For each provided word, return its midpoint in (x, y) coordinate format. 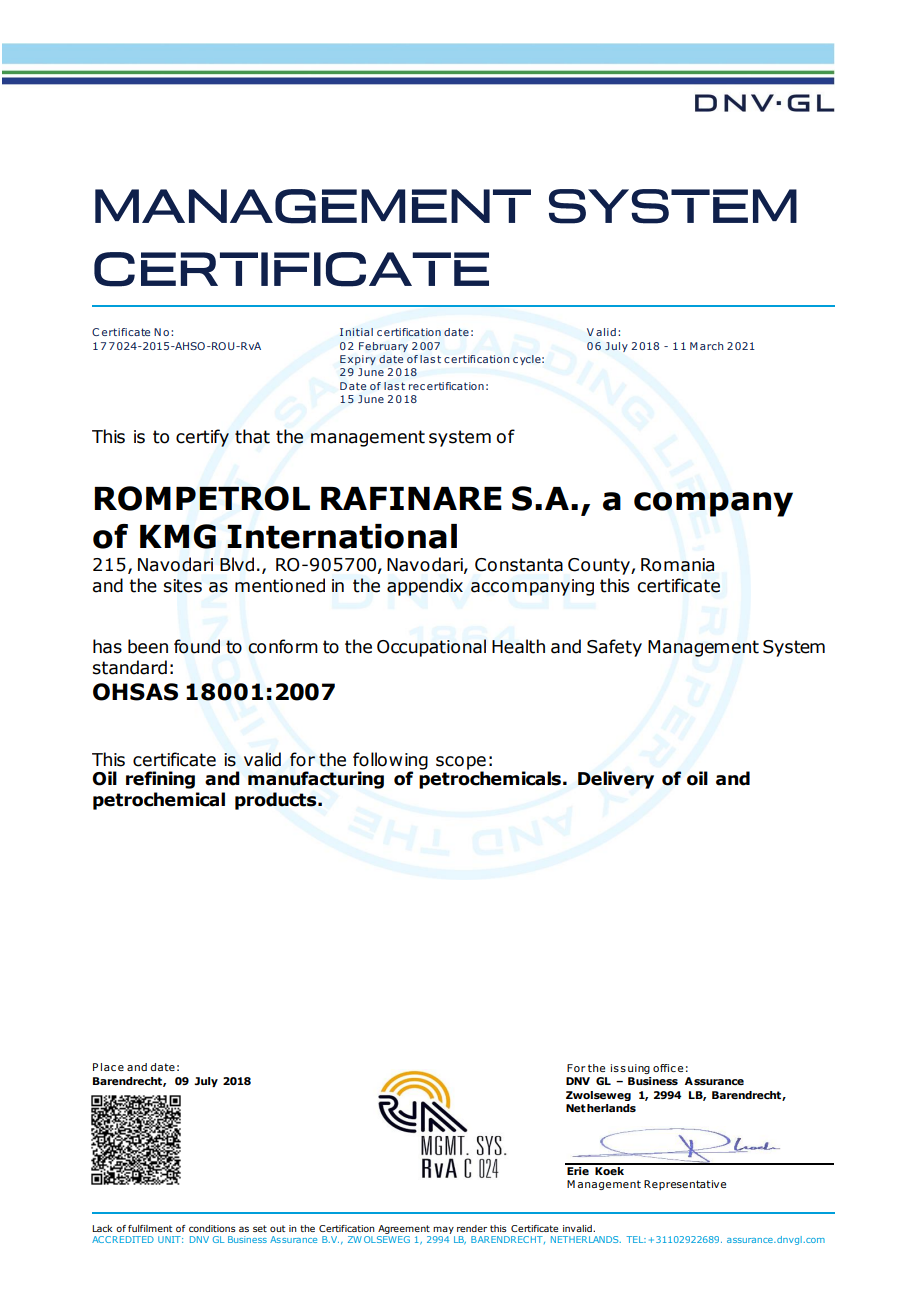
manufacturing (316, 780)
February (383, 347)
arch (711, 346)
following (390, 762)
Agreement (404, 1231)
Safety (614, 648)
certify (202, 438)
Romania (677, 565)
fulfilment (150, 1228)
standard (130, 667)
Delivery (616, 780)
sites (183, 586)
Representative (685, 1185)
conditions (212, 1228)
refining (160, 780)
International (342, 536)
